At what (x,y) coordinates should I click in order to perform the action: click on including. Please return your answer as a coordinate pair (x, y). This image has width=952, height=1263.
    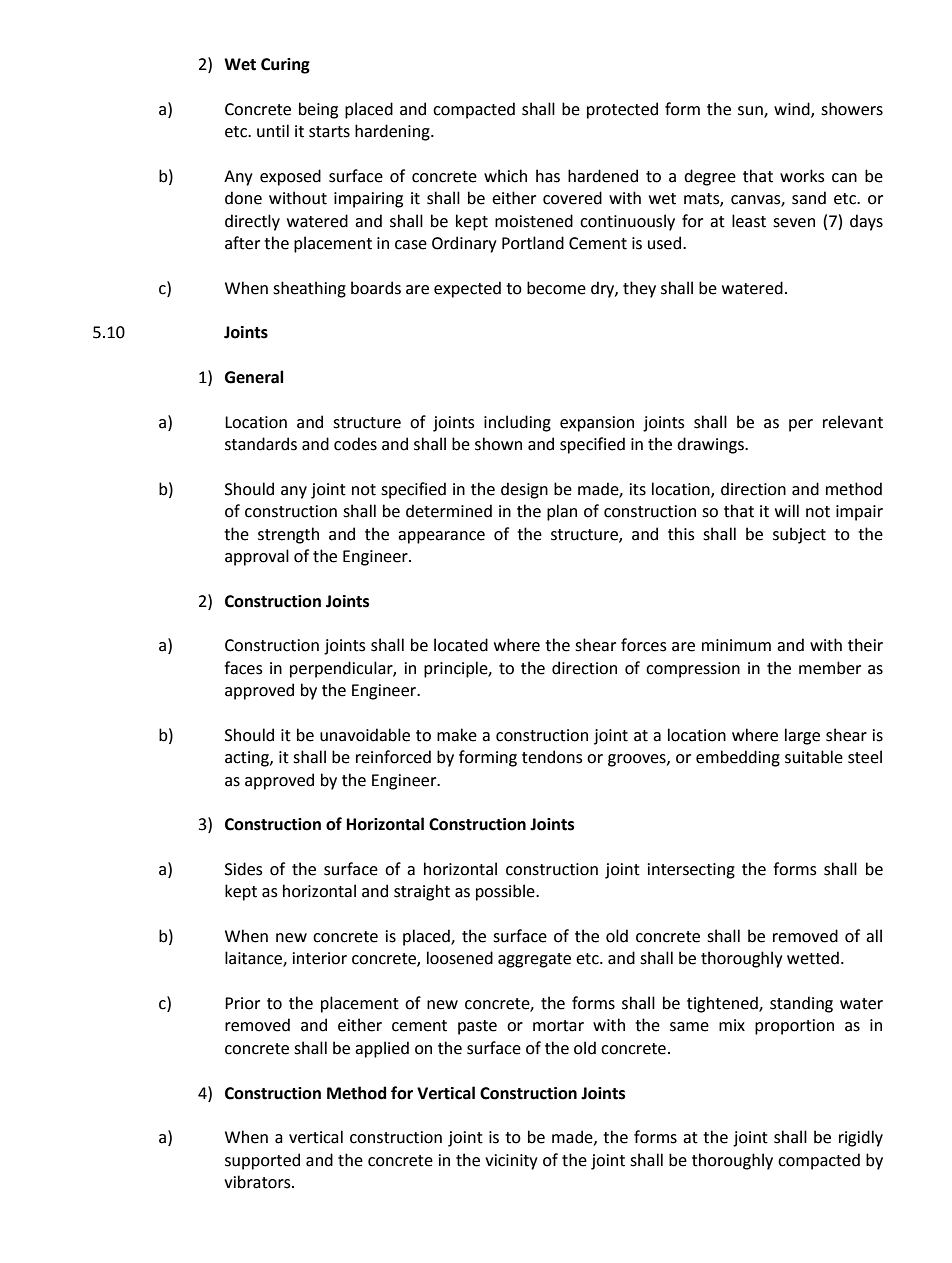
    Looking at the image, I should click on (517, 423).
